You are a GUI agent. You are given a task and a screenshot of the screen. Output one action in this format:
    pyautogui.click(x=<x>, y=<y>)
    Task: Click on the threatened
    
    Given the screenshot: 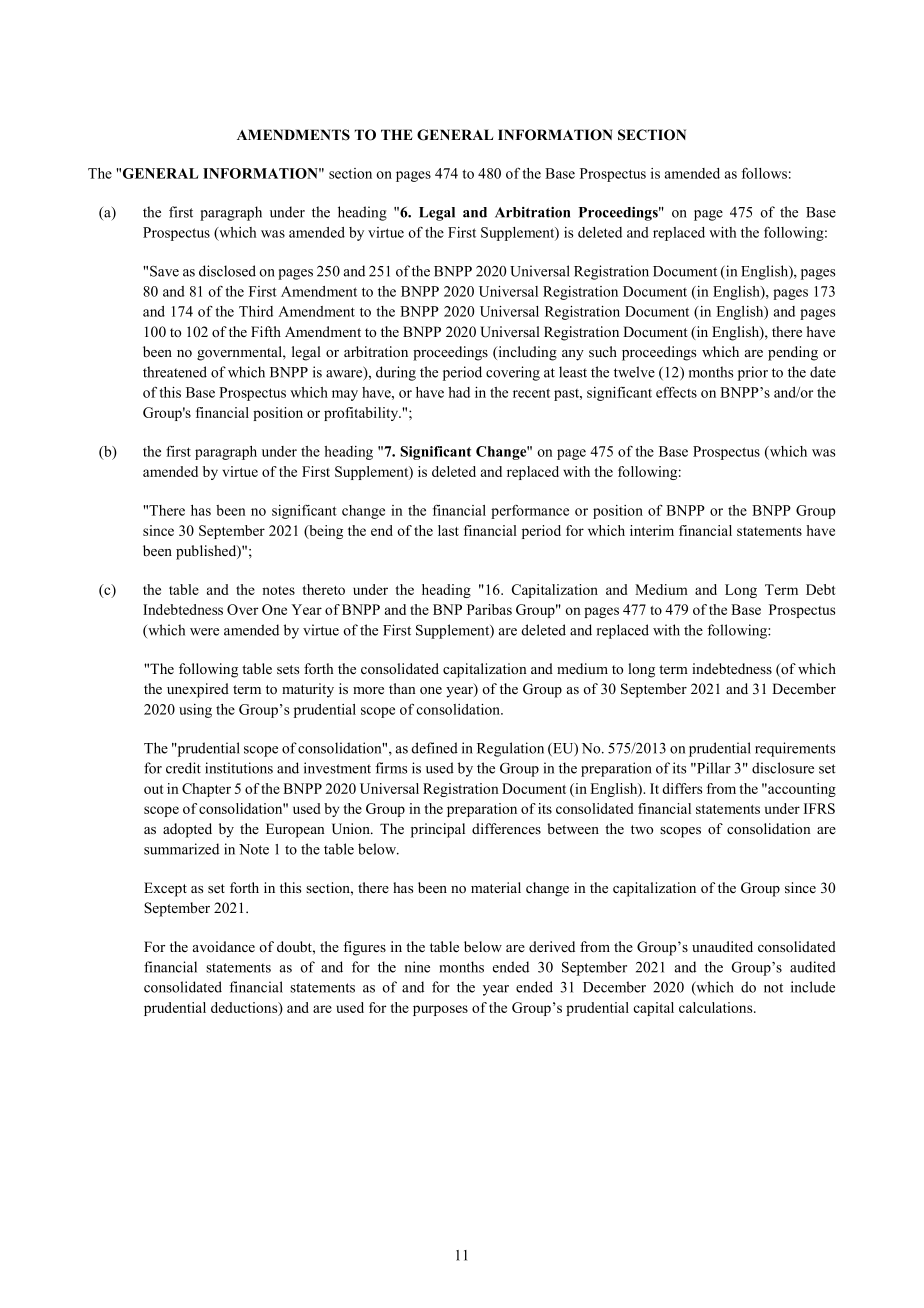 What is the action you would take?
    pyautogui.click(x=175, y=372)
